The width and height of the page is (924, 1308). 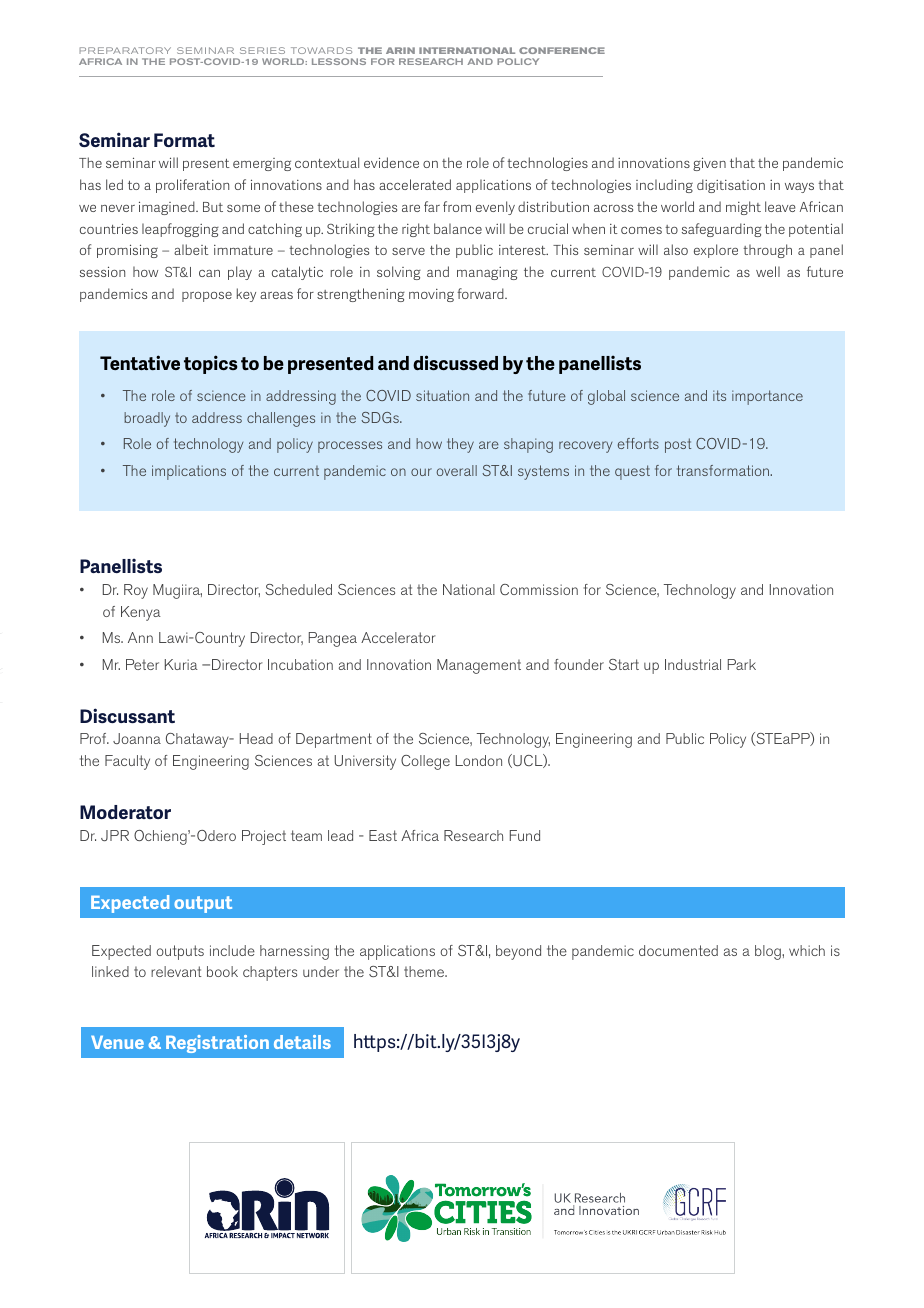 What do you see at coordinates (716, 251) in the page?
I see `explore` at bounding box center [716, 251].
